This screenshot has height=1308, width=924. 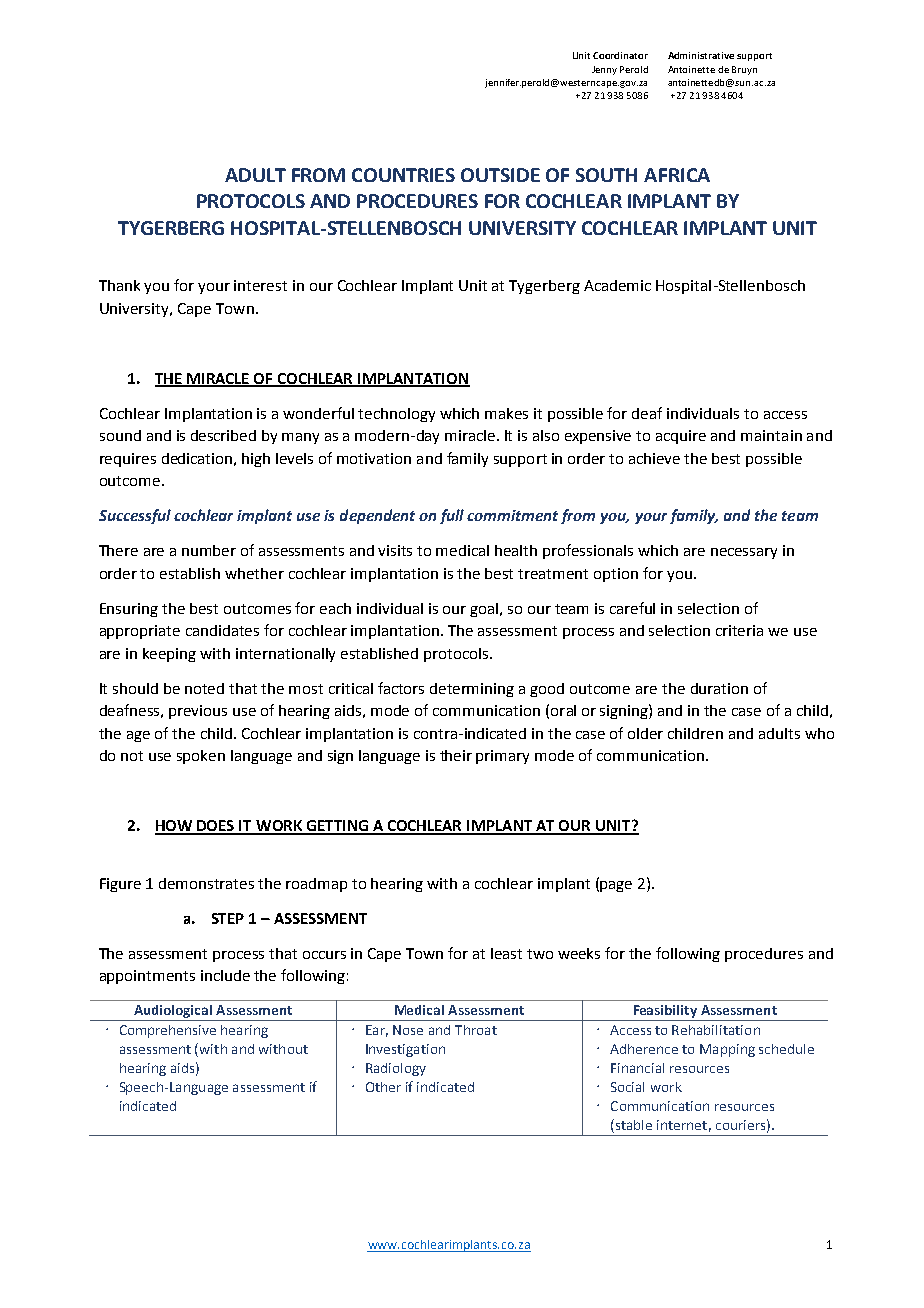 What do you see at coordinates (819, 733) in the screenshot?
I see `who` at bounding box center [819, 733].
